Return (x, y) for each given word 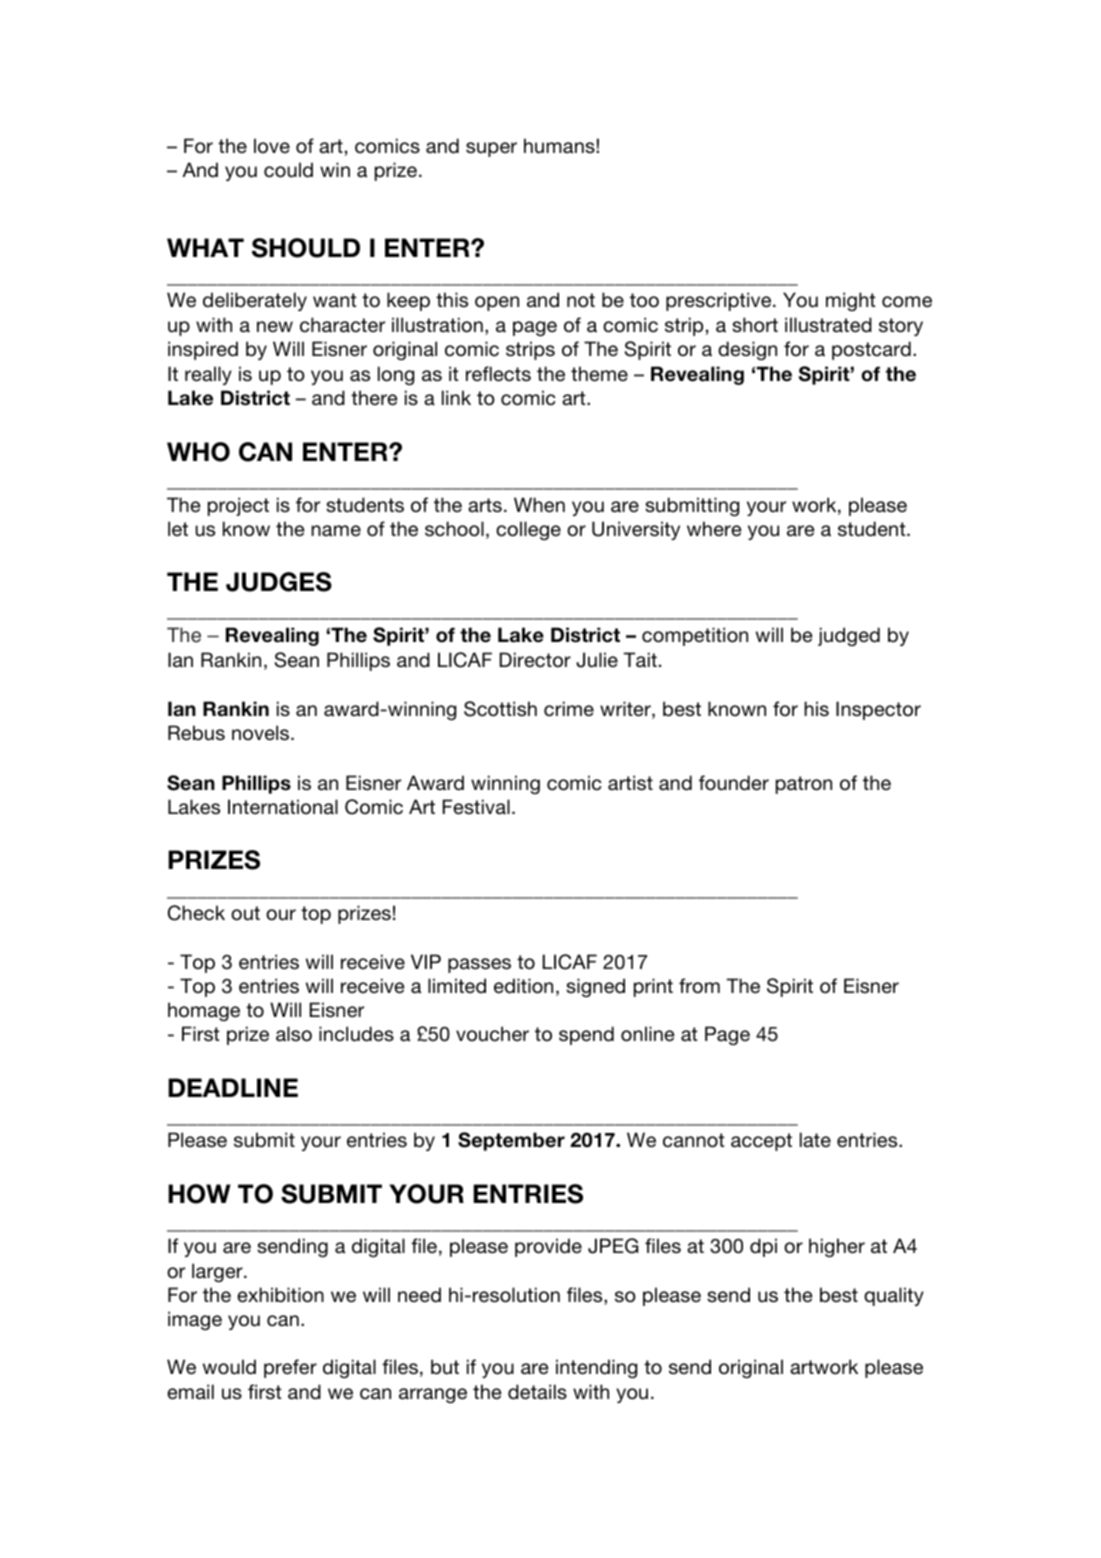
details (537, 1391)
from (699, 986)
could (288, 170)
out (245, 913)
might (851, 301)
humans (560, 146)
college (528, 530)
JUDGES (279, 582)
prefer (290, 1368)
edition (523, 986)
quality (894, 1296)
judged (849, 636)
